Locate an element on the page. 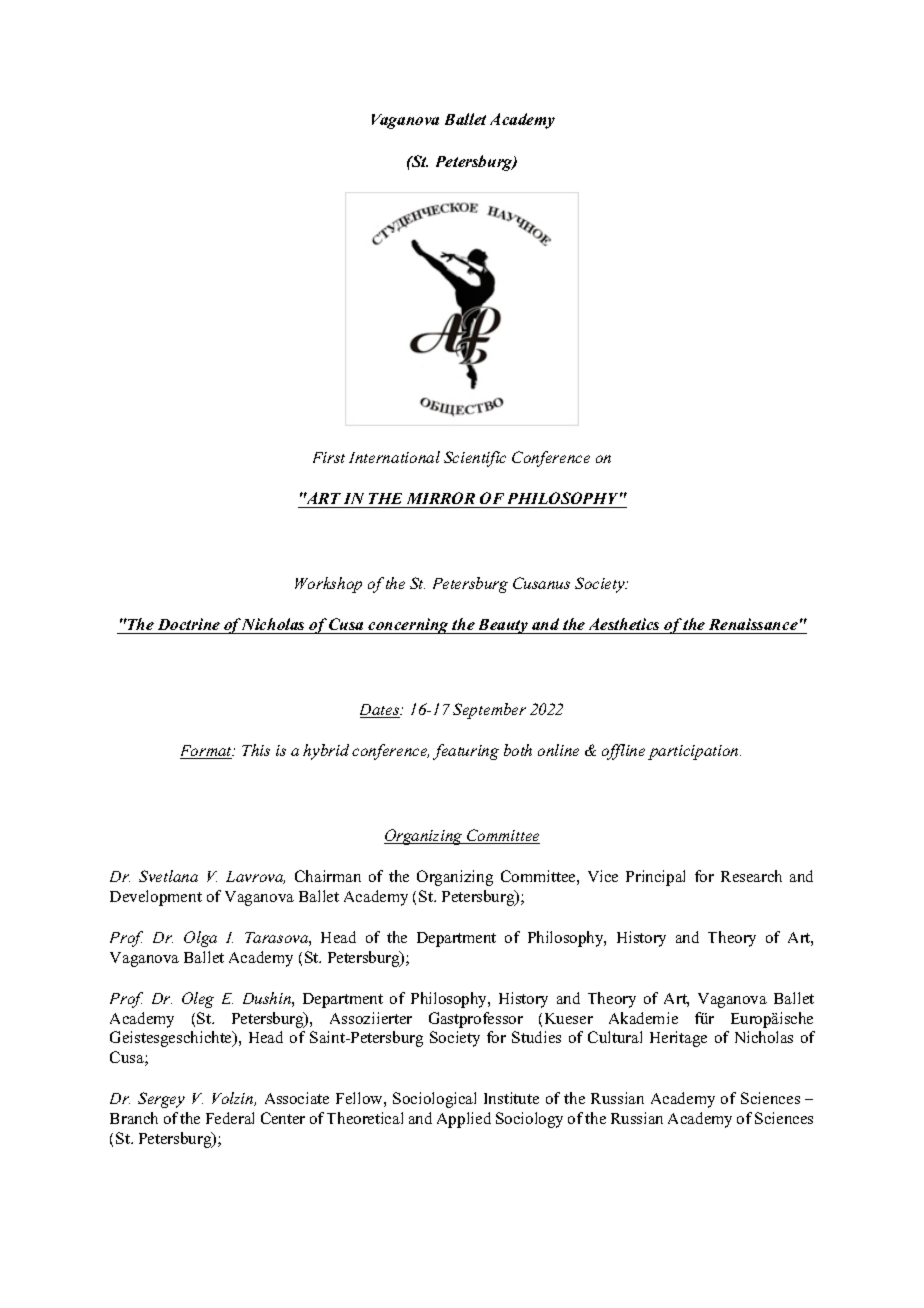 The image size is (924, 1308). Doctrine is located at coordinates (189, 626).
